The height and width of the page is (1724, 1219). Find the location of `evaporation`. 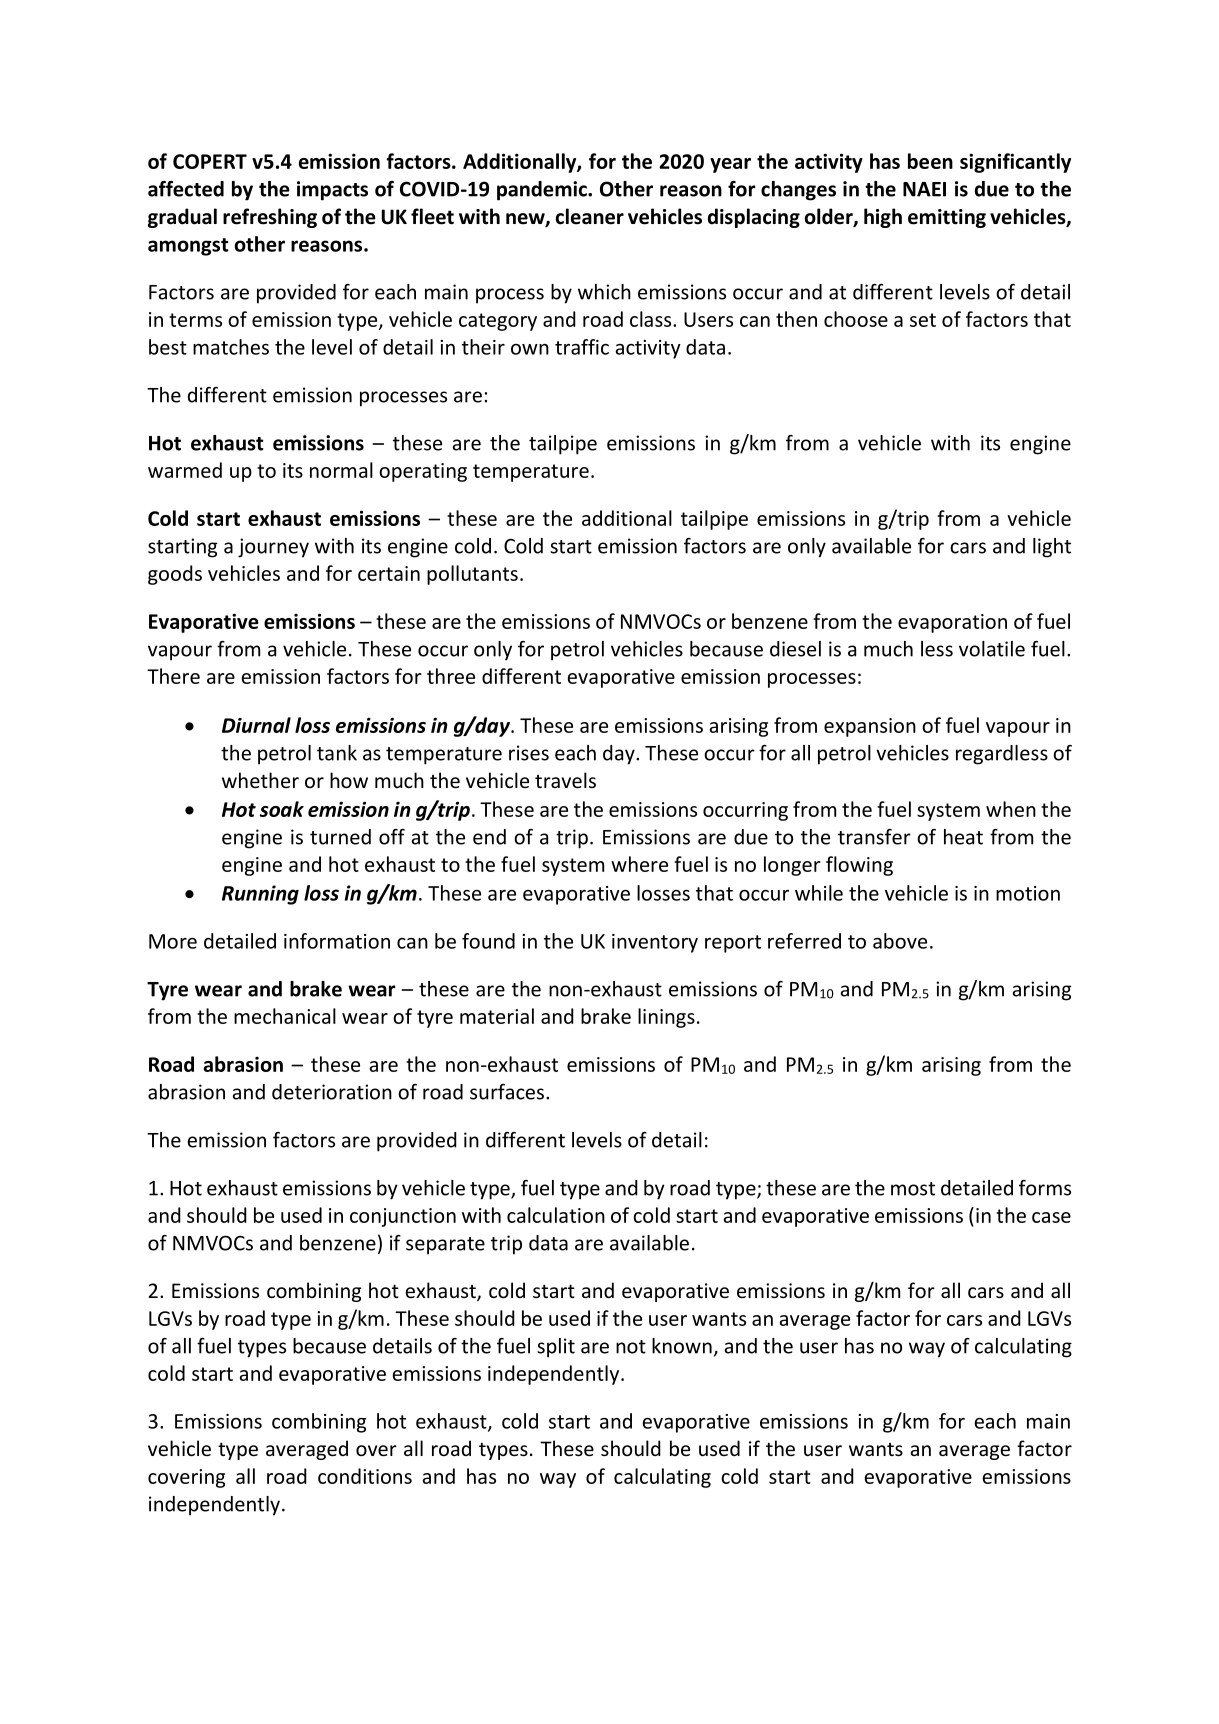

evaporation is located at coordinates (952, 623).
